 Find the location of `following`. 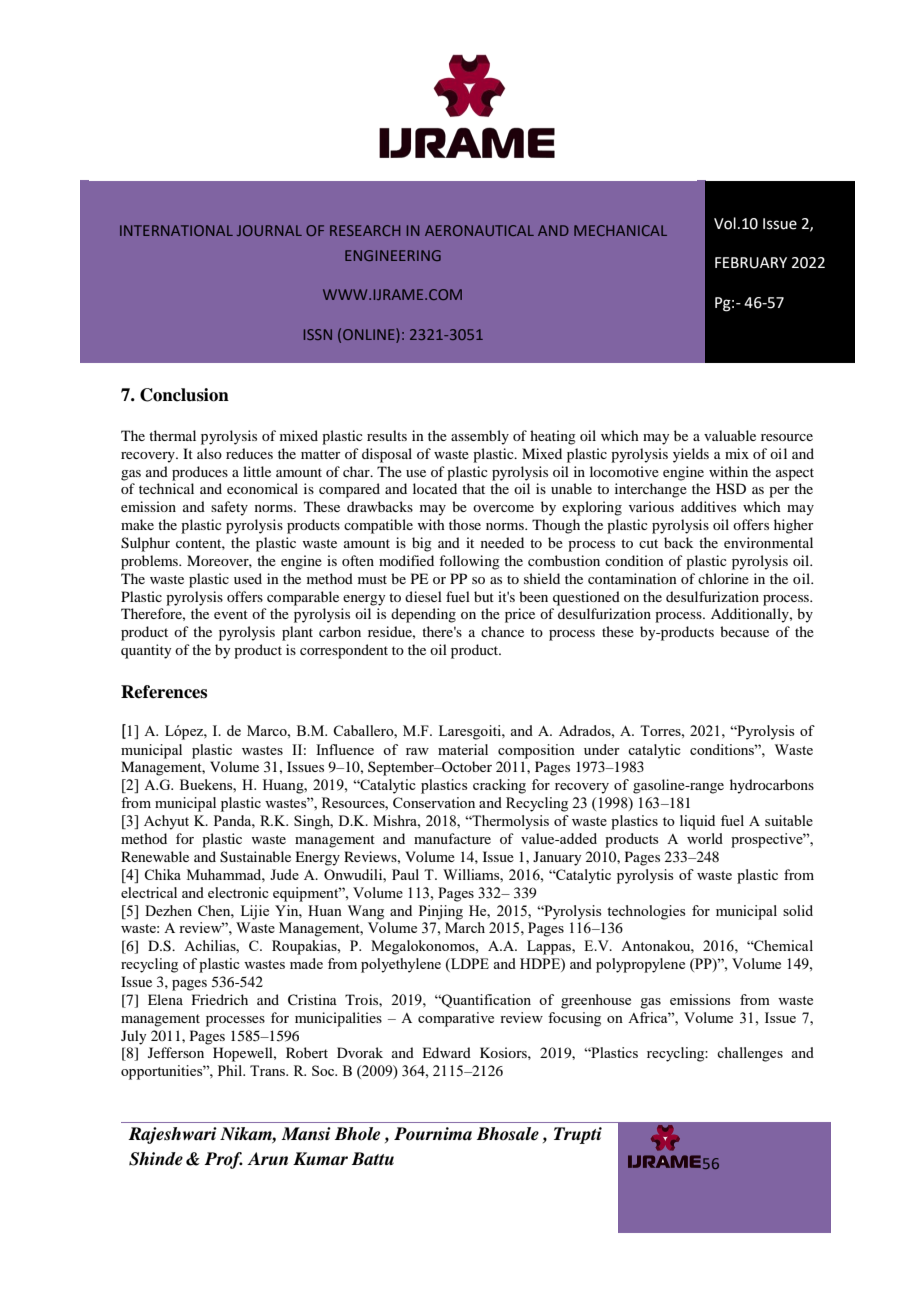

following is located at coordinates (469, 562).
